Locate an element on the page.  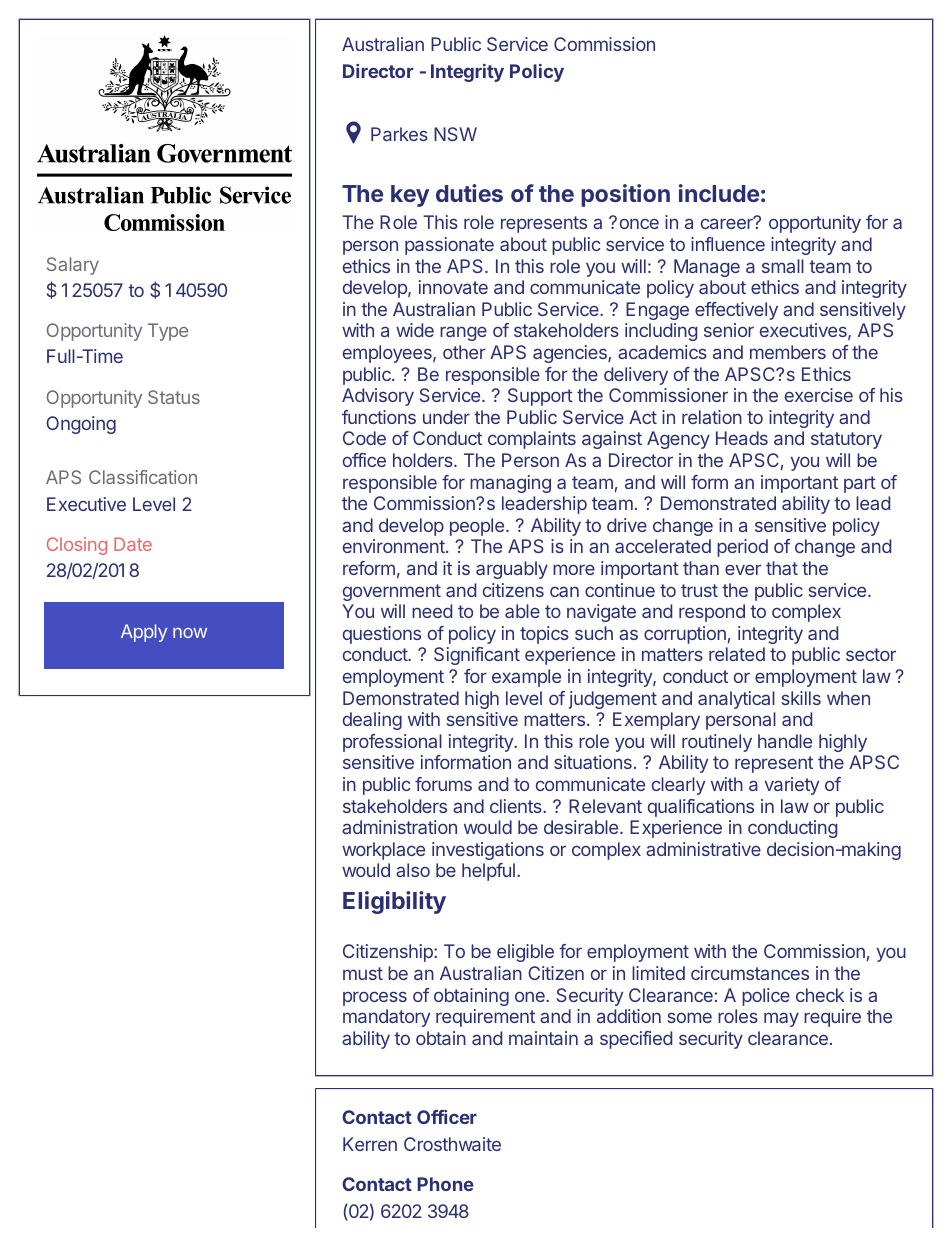
Significant is located at coordinates (477, 656).
